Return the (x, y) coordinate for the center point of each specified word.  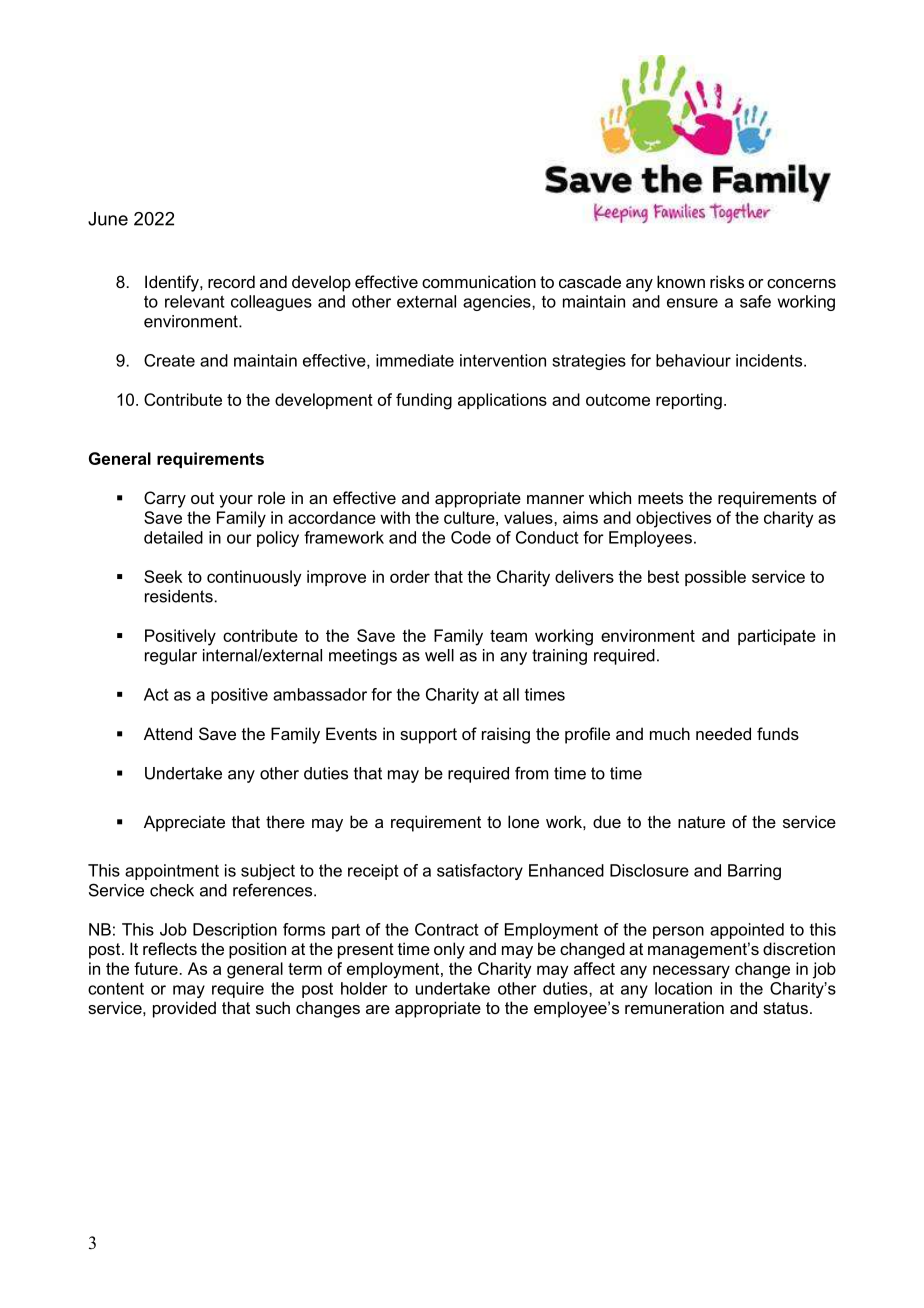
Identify (173, 283)
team (508, 636)
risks (727, 281)
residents (179, 596)
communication (479, 281)
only (449, 950)
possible (715, 578)
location (683, 988)
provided (184, 1009)
